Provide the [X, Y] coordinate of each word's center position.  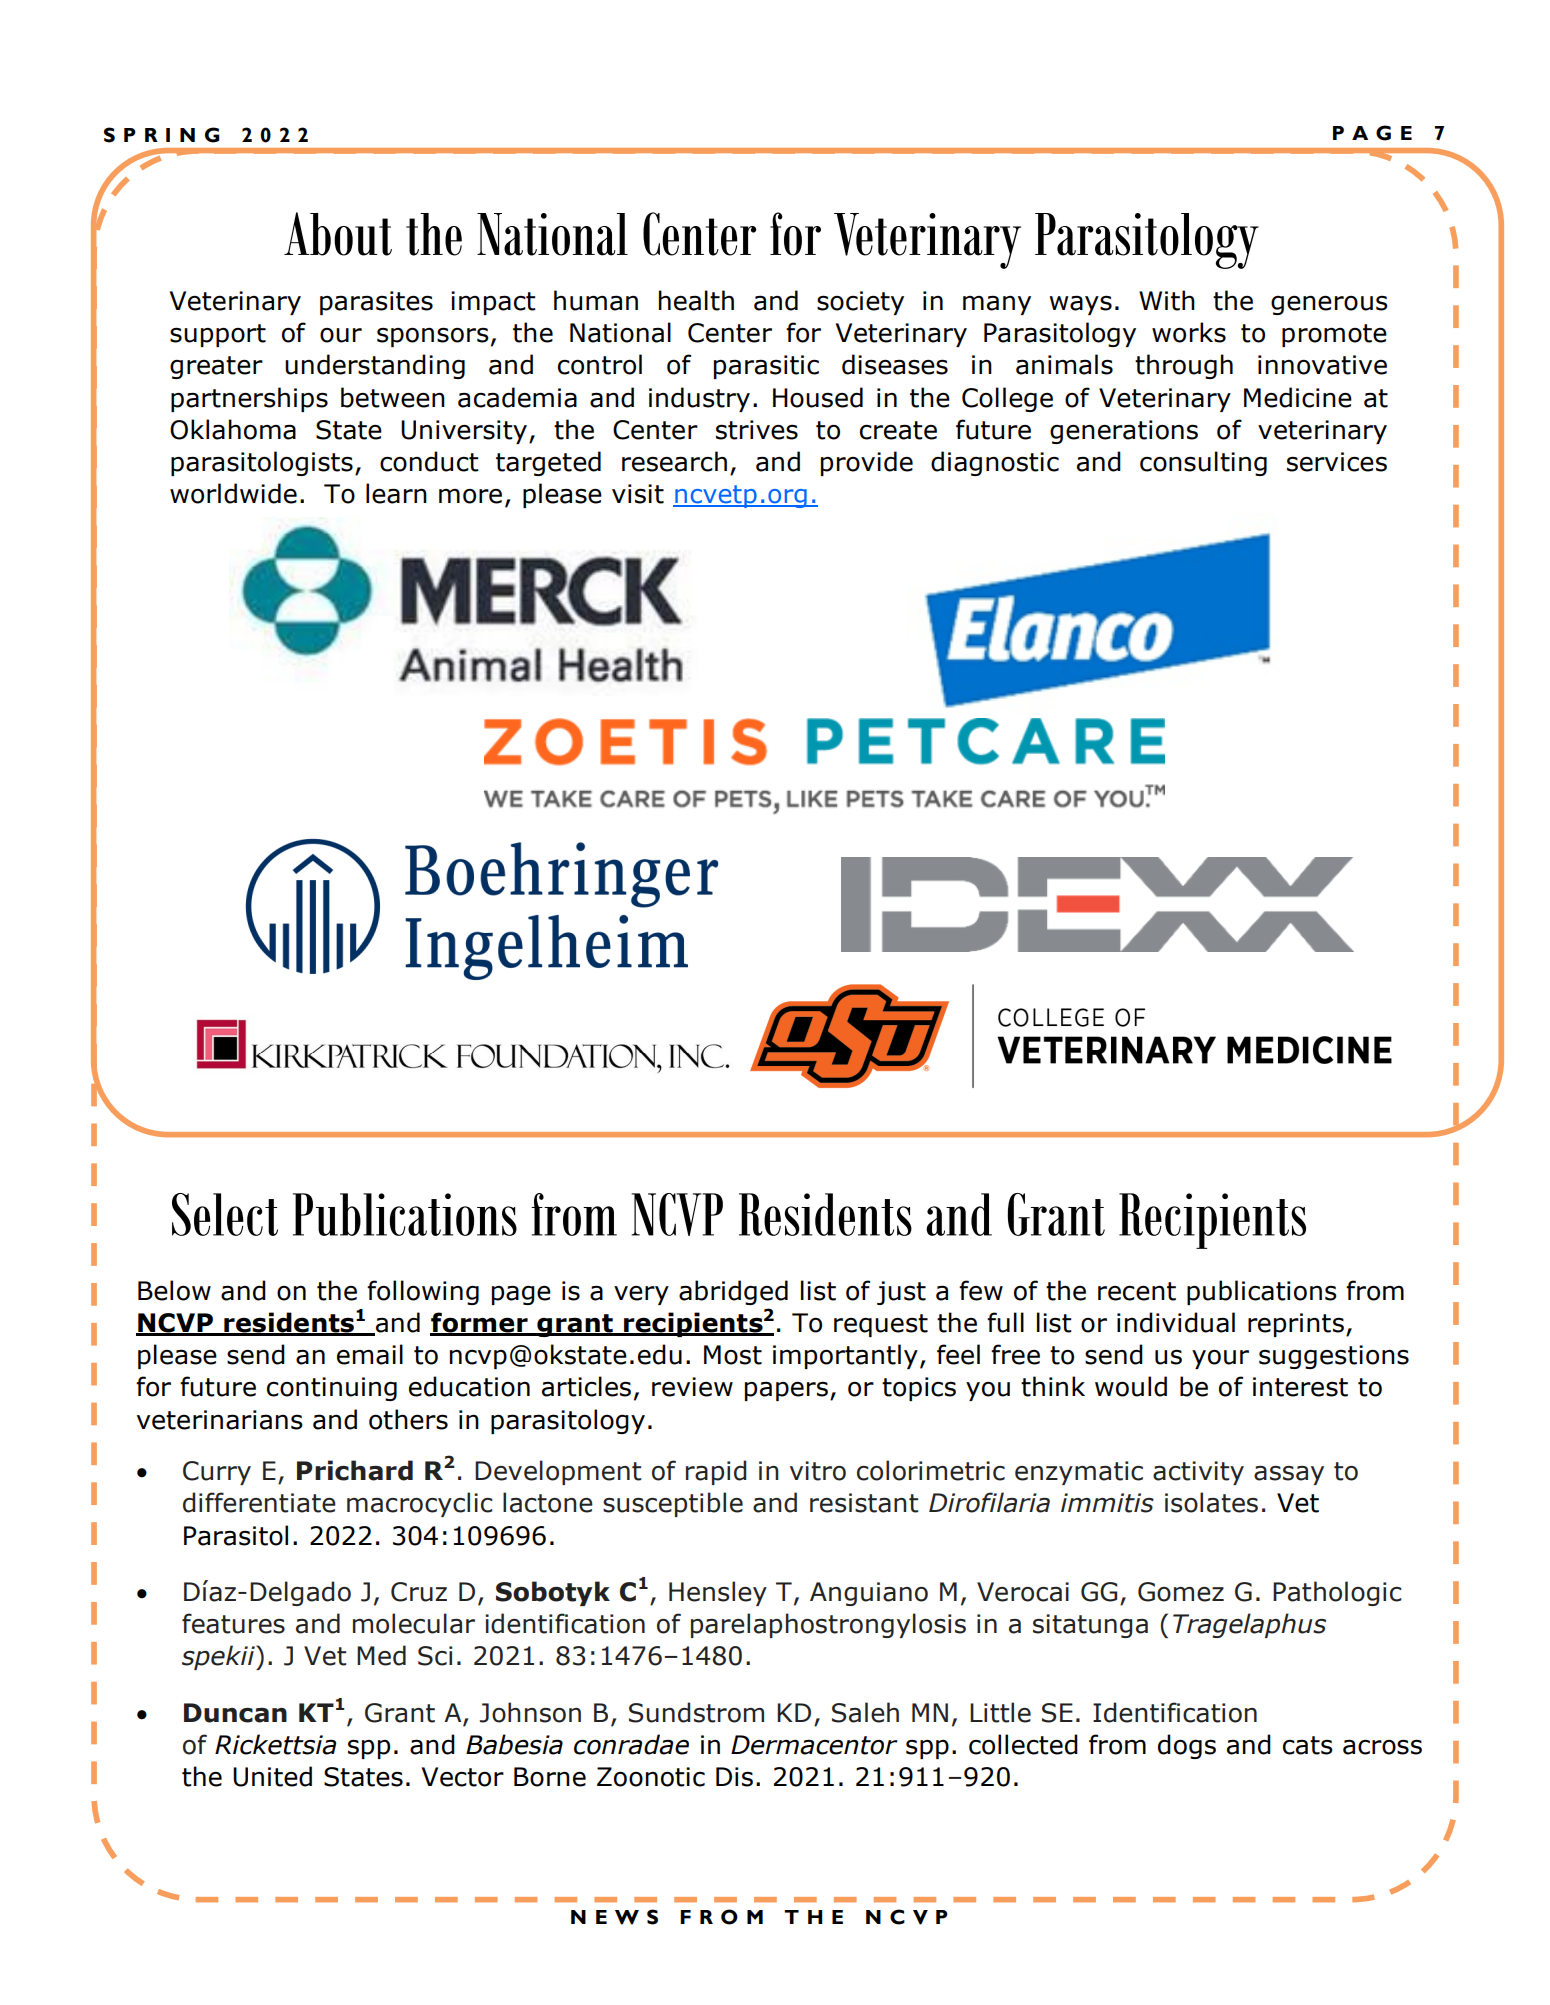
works [1189, 332]
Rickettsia [275, 1744]
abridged [733, 1292]
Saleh [865, 1712]
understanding [375, 366]
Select [225, 1214]
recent [1137, 1291]
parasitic [766, 367]
